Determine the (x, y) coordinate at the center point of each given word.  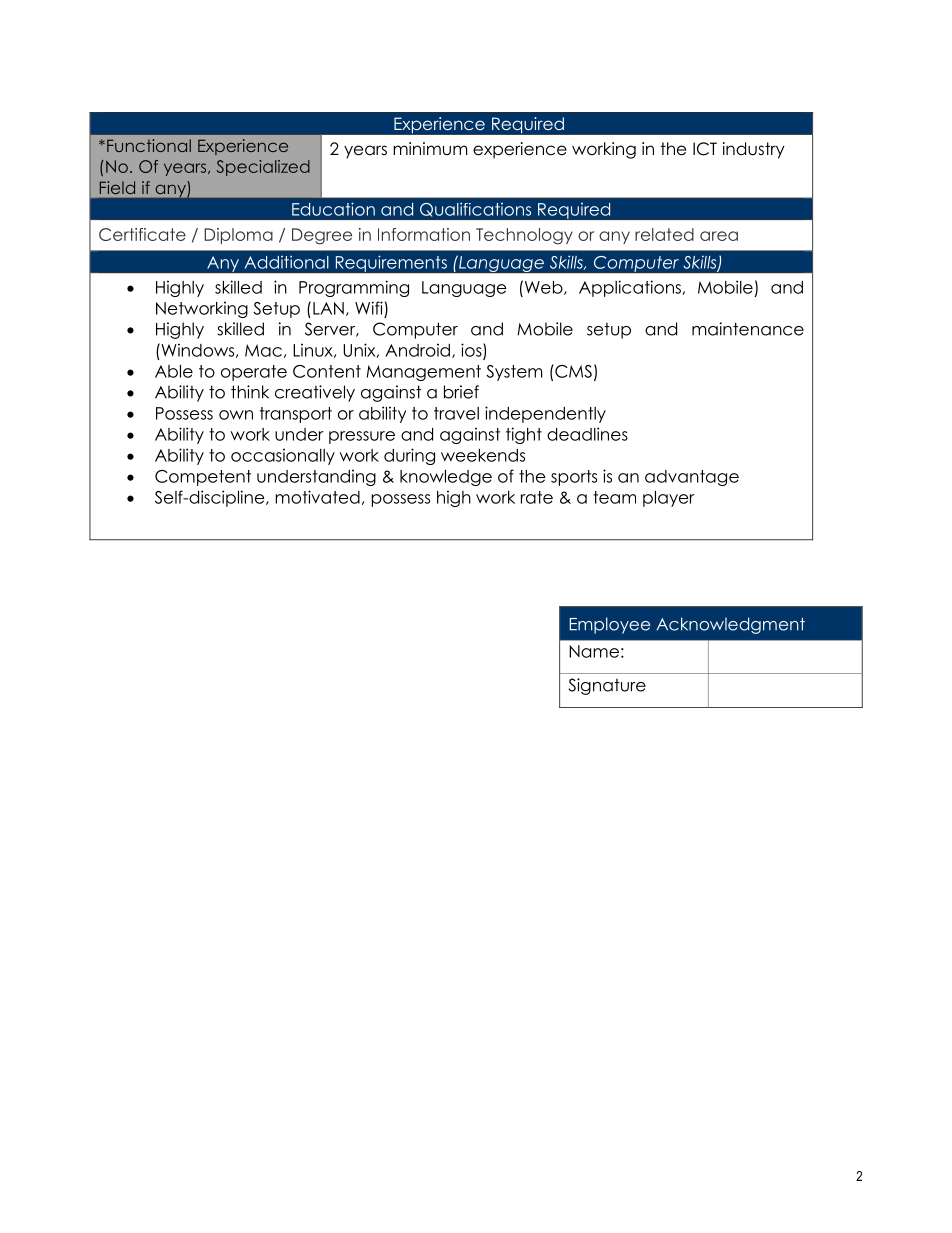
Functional (149, 145)
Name (594, 651)
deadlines (587, 434)
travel (456, 413)
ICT (705, 149)
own (236, 415)
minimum (430, 148)
